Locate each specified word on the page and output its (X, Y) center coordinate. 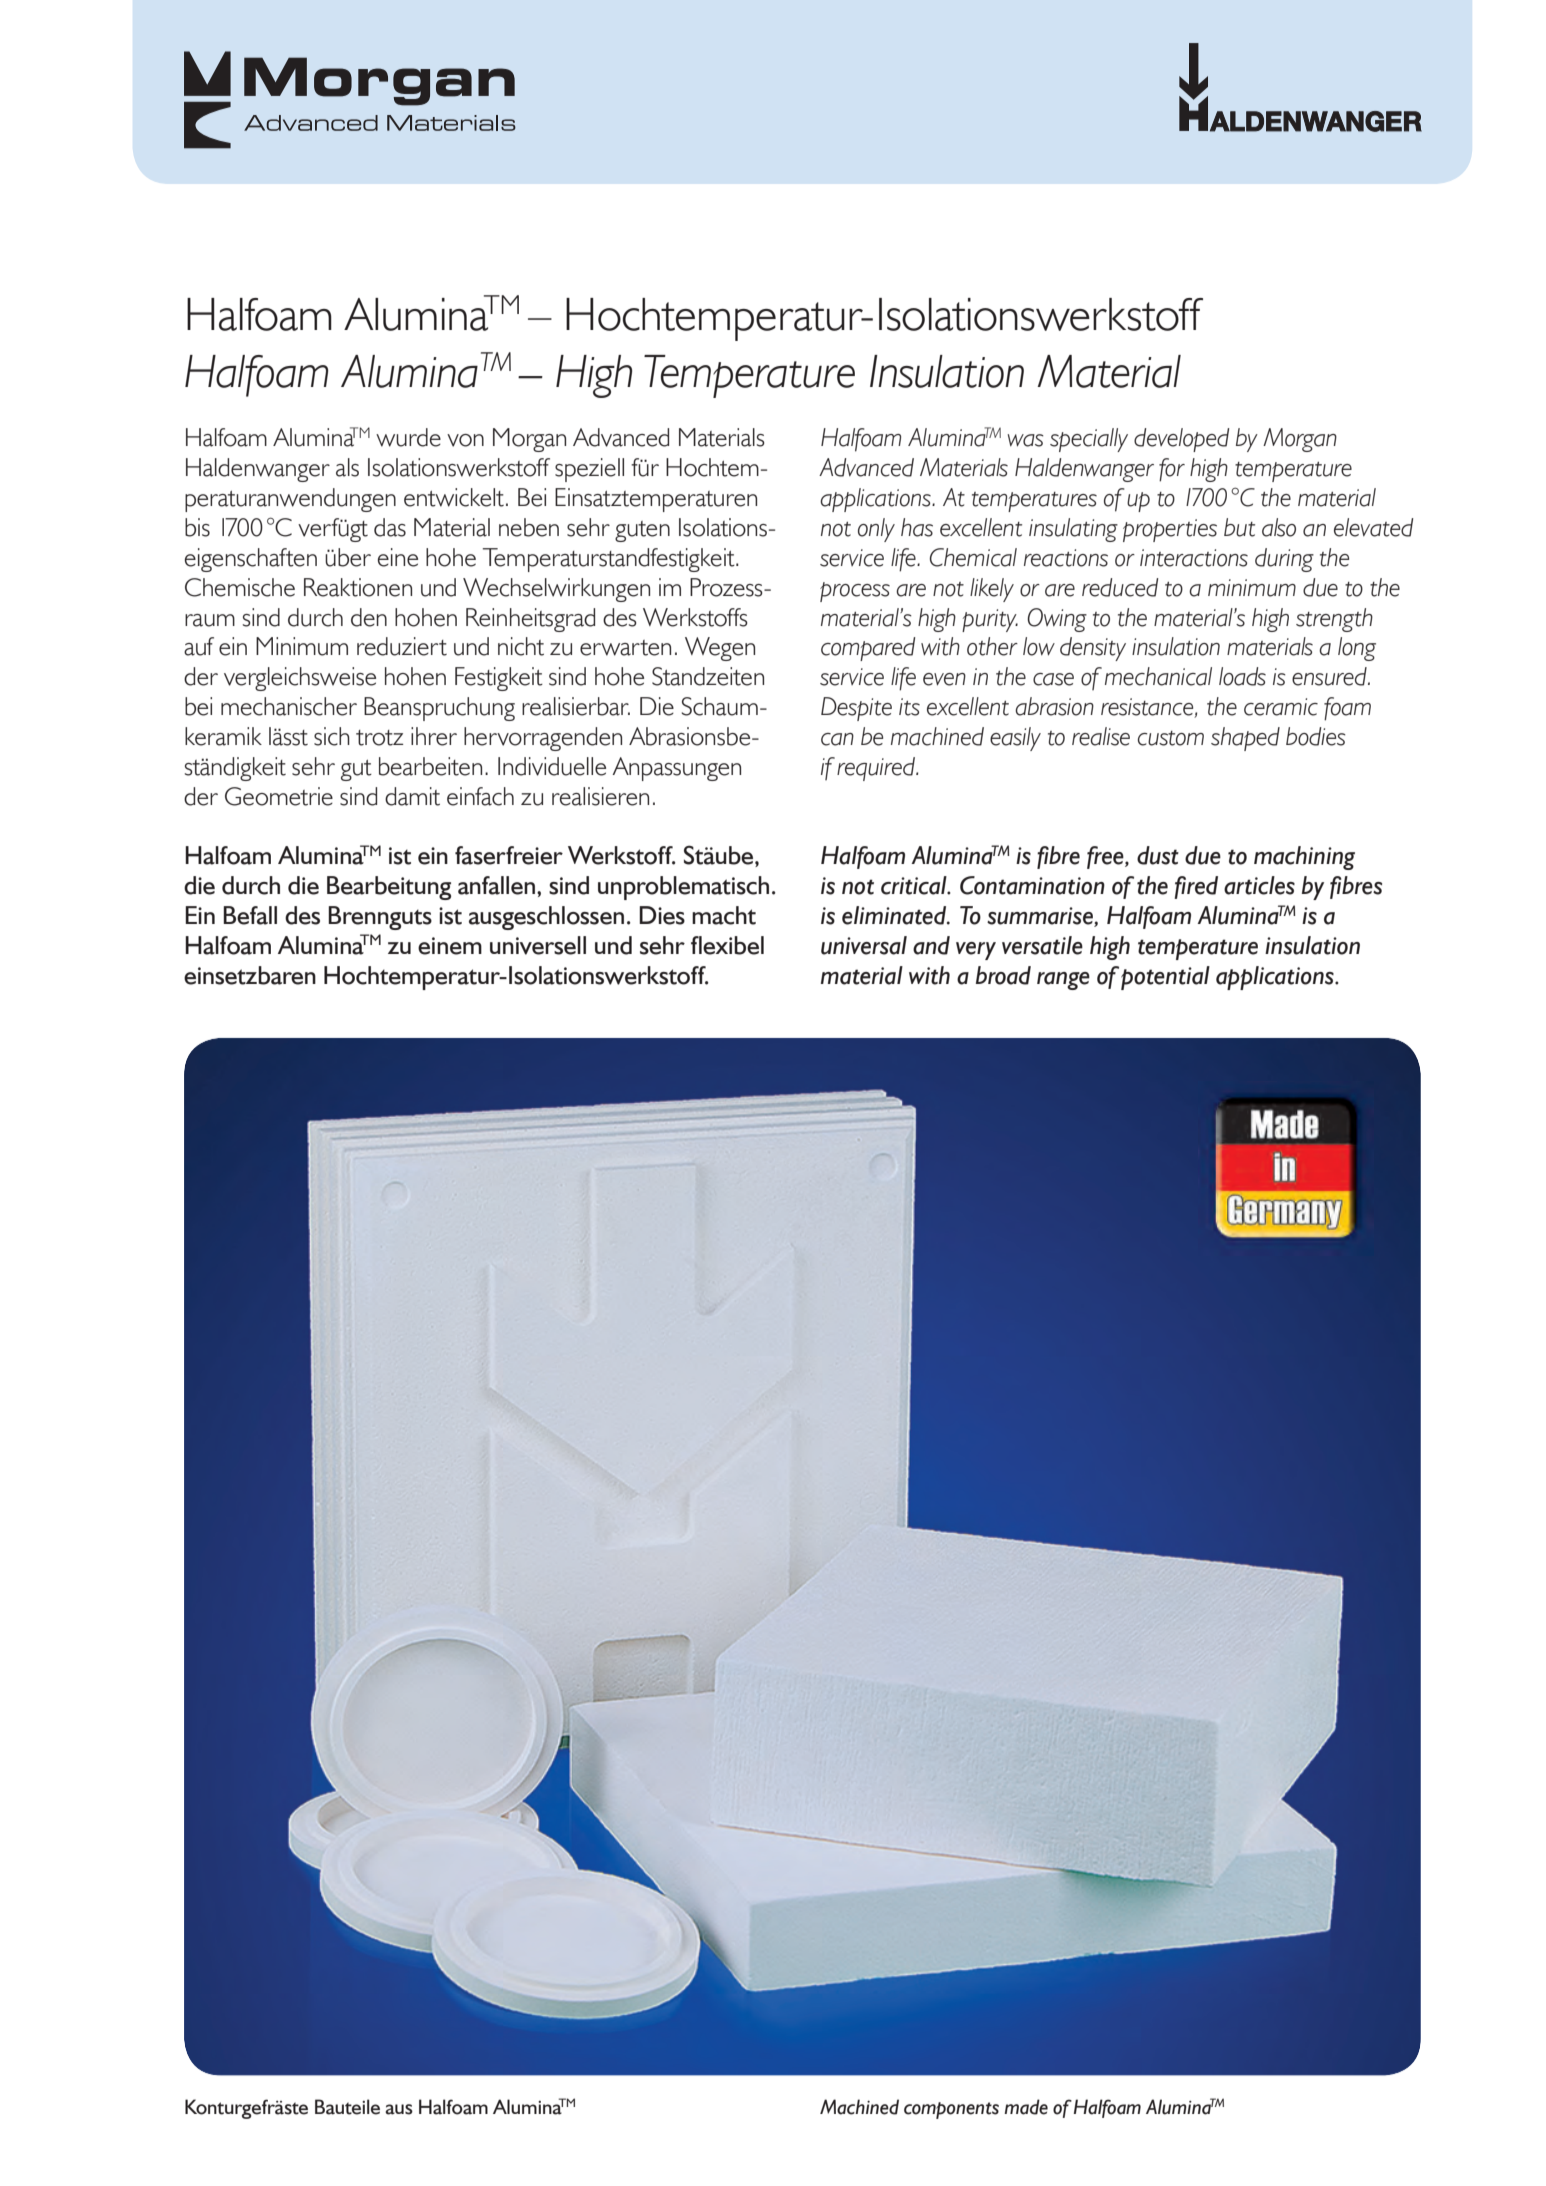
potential (1165, 978)
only (876, 530)
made (1026, 2107)
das (390, 527)
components (951, 2110)
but (1239, 527)
